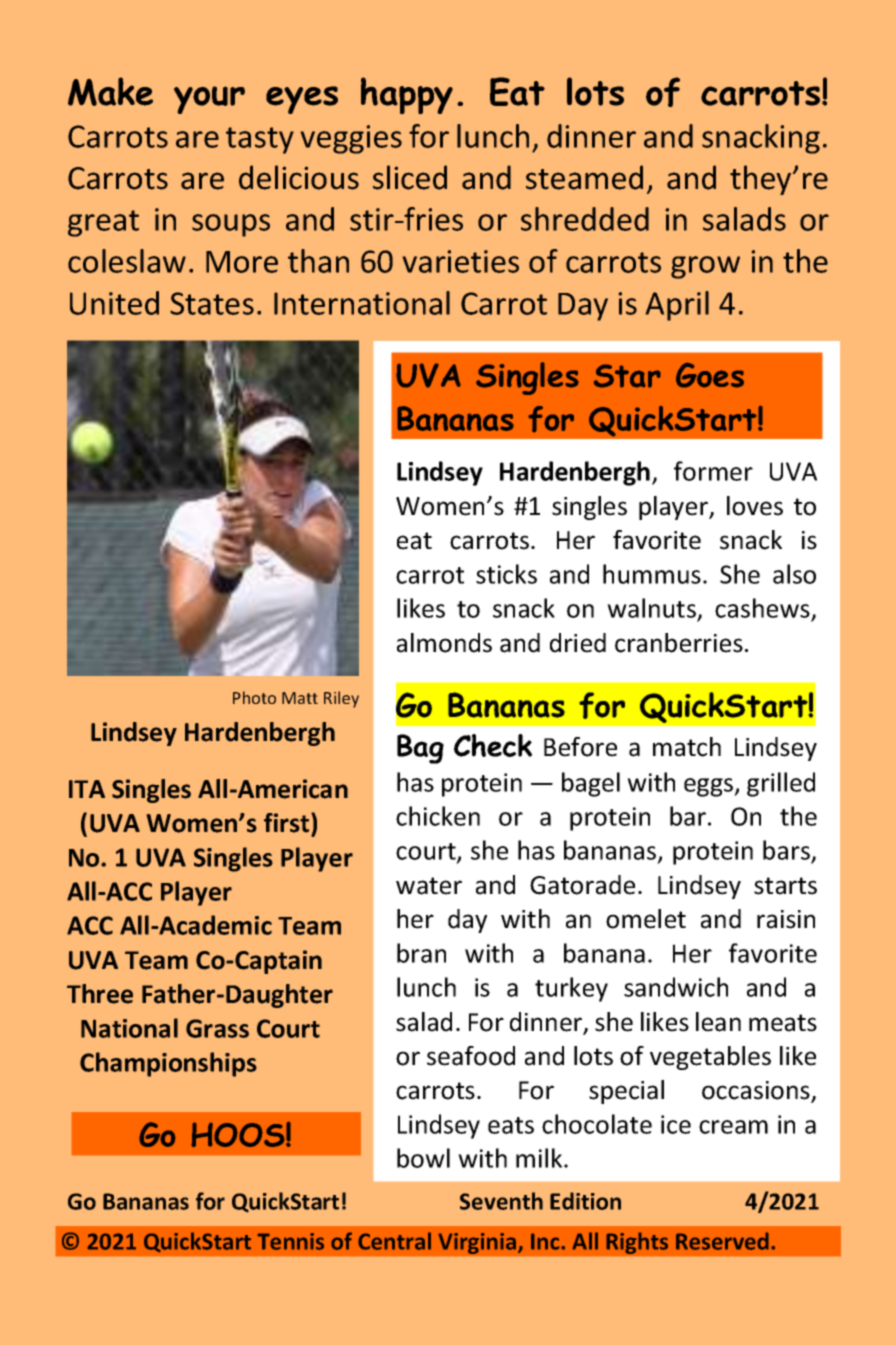 Image resolution: width=896 pixels, height=1345 pixels. What do you see at coordinates (341, 699) in the image?
I see `Riley` at bounding box center [341, 699].
